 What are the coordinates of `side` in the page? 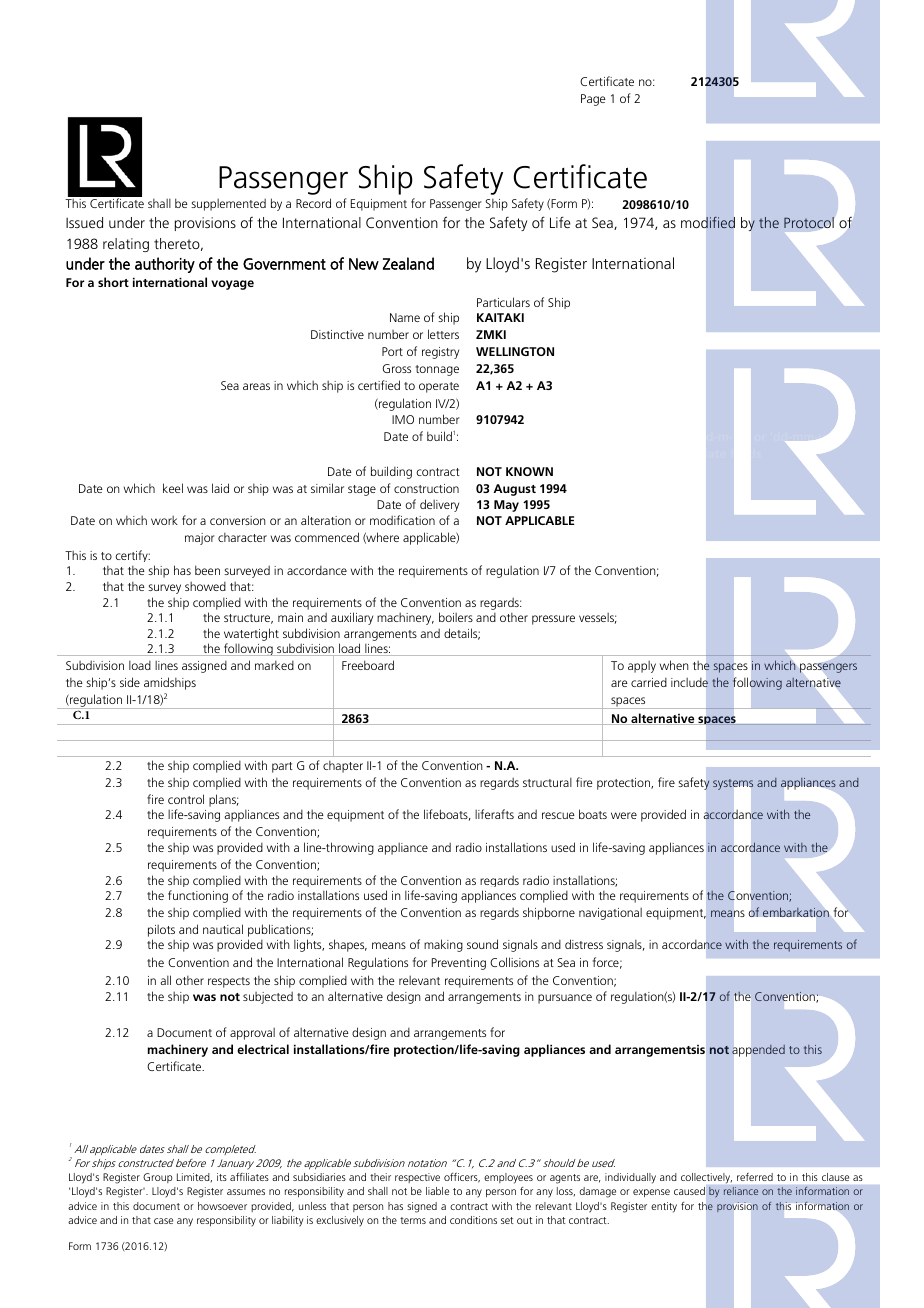 It's located at (130, 682).
